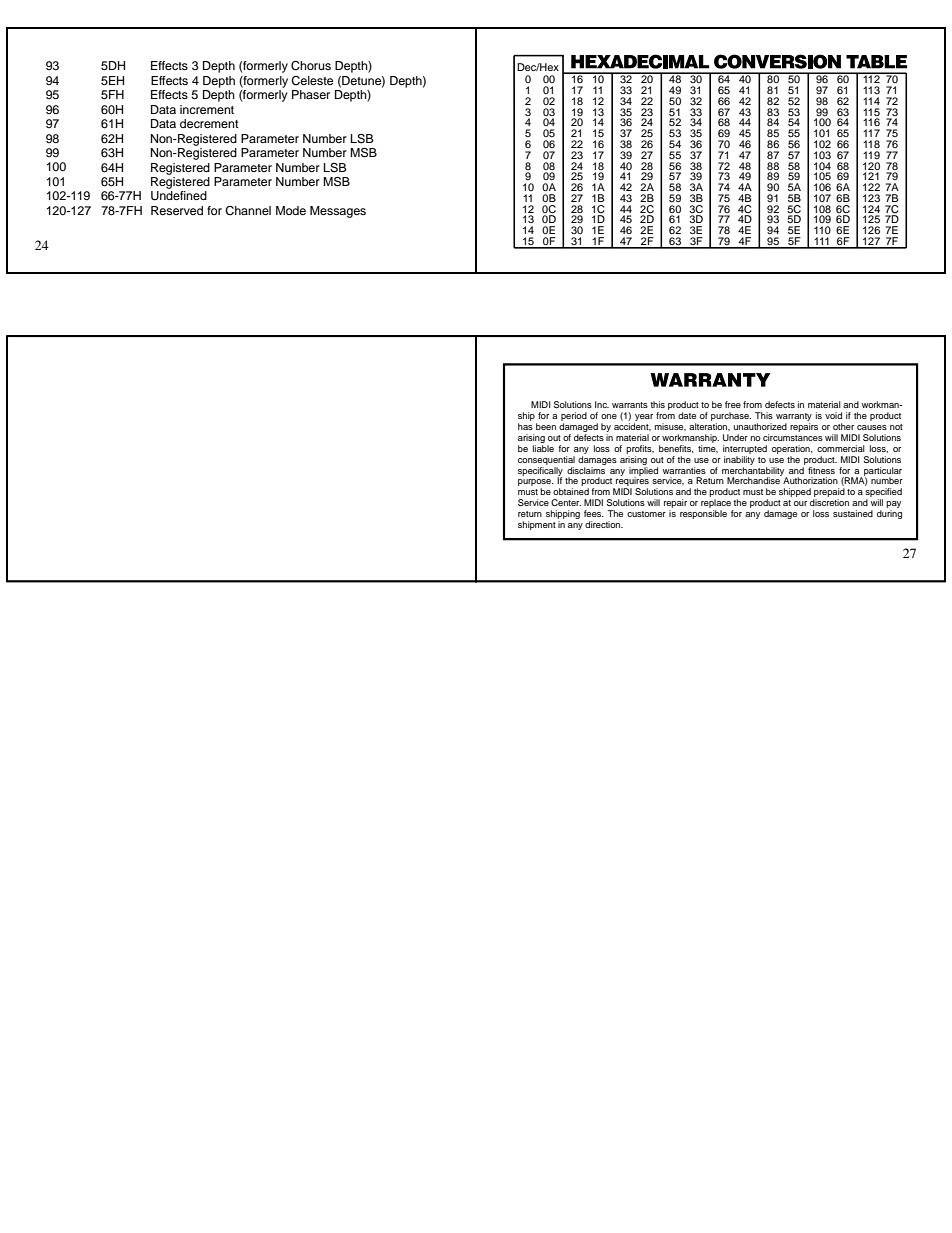 The height and width of the screenshot is (1233, 952). Describe the element at coordinates (566, 502) in the screenshot. I see `Center` at that location.
